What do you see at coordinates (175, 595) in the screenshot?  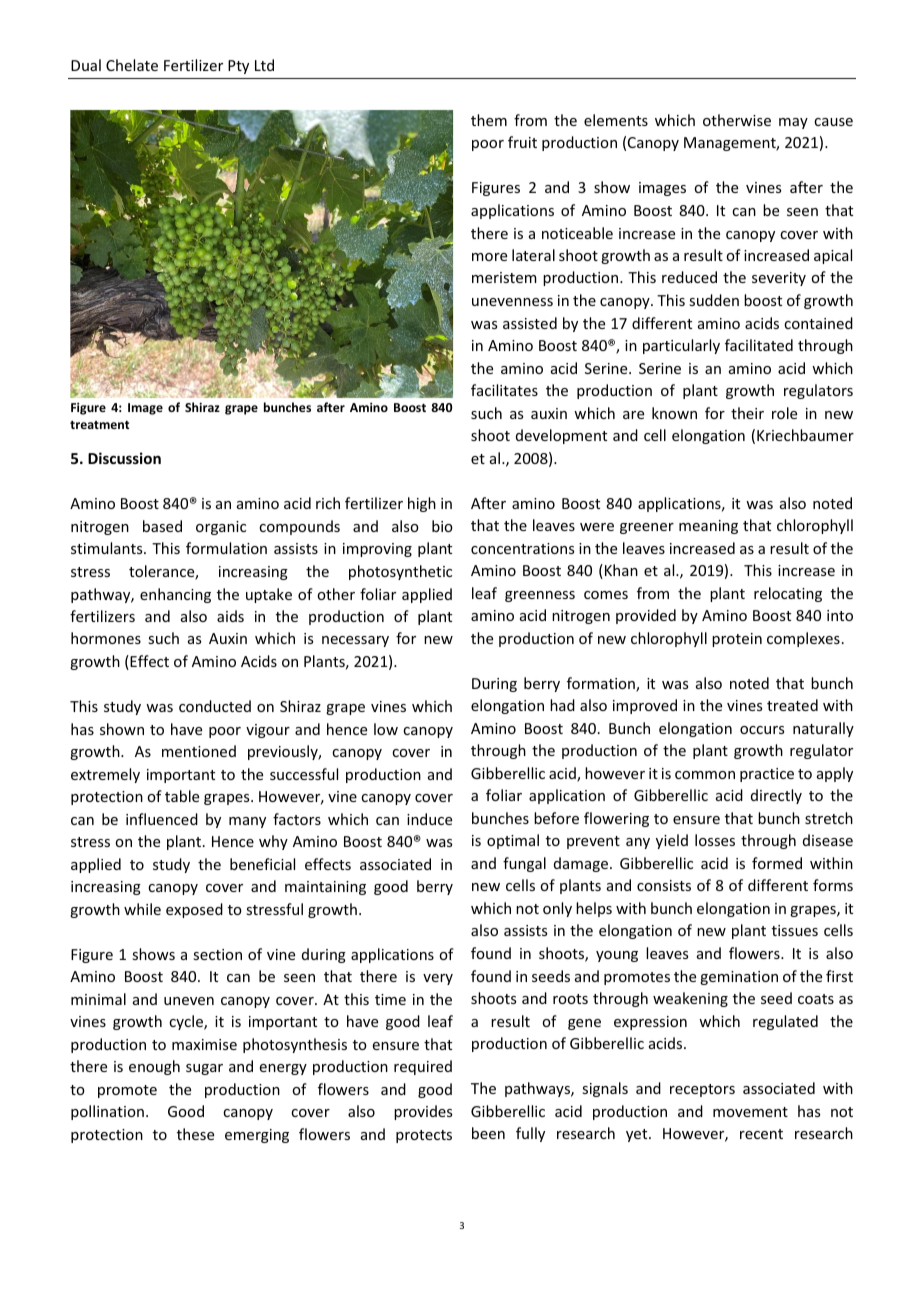 I see `enhancing` at bounding box center [175, 595].
